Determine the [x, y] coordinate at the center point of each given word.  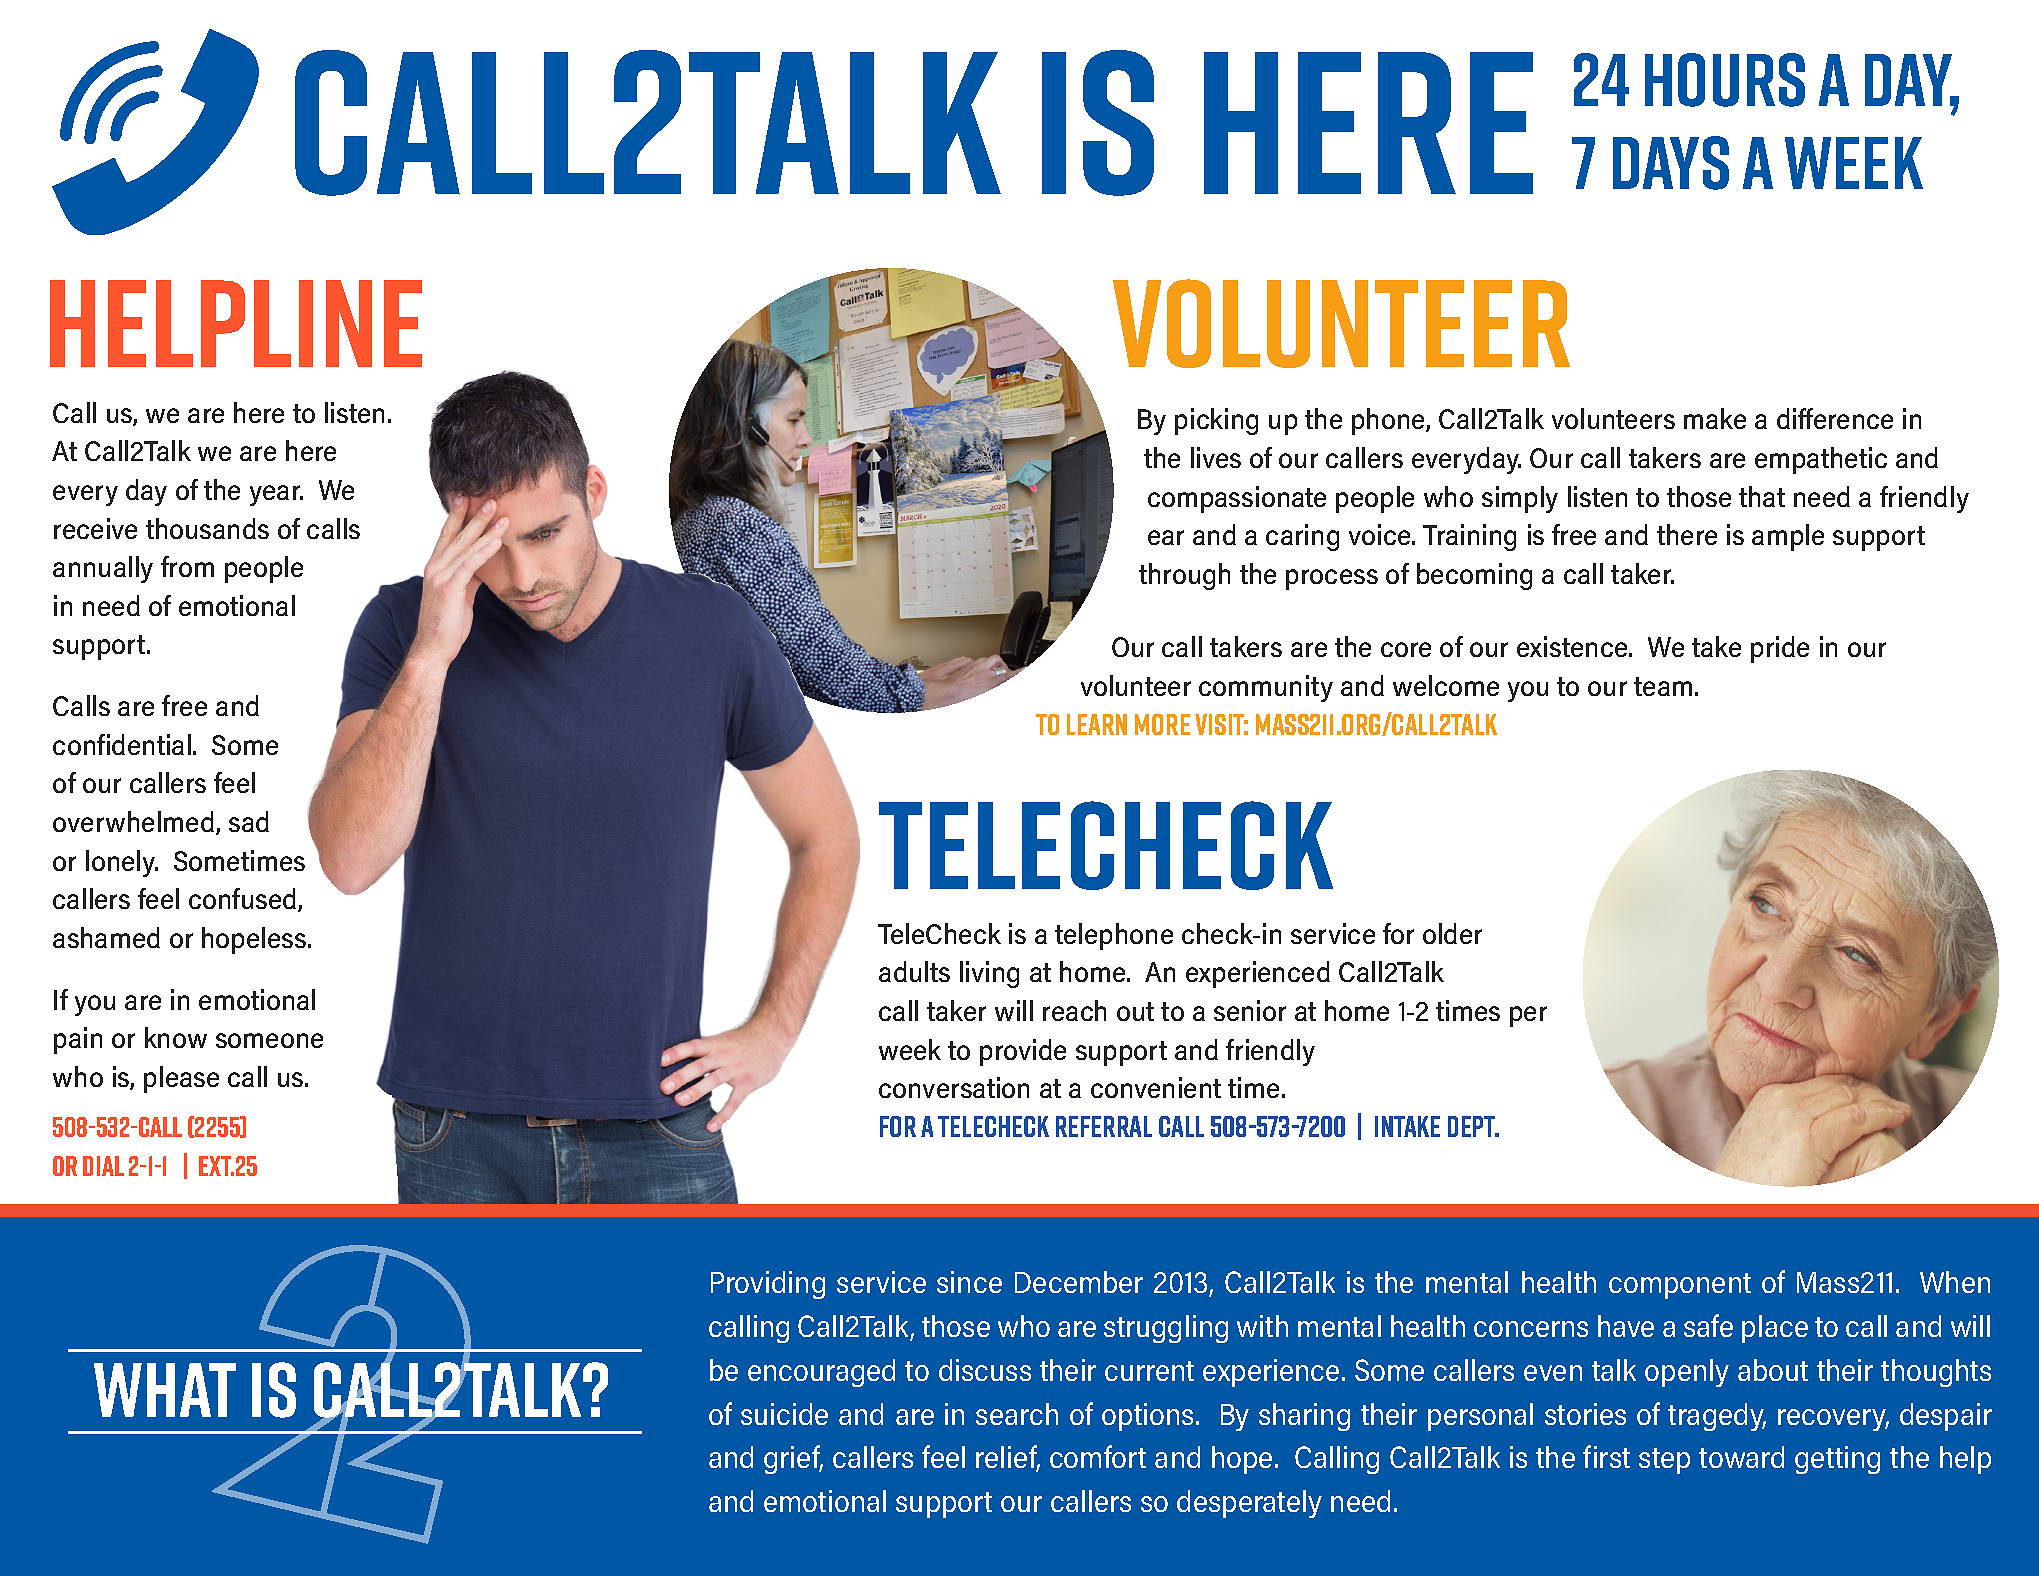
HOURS [1725, 80]
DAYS [1671, 163]
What [165, 1390]
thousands [207, 528]
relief [1008, 1458]
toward [1741, 1457]
